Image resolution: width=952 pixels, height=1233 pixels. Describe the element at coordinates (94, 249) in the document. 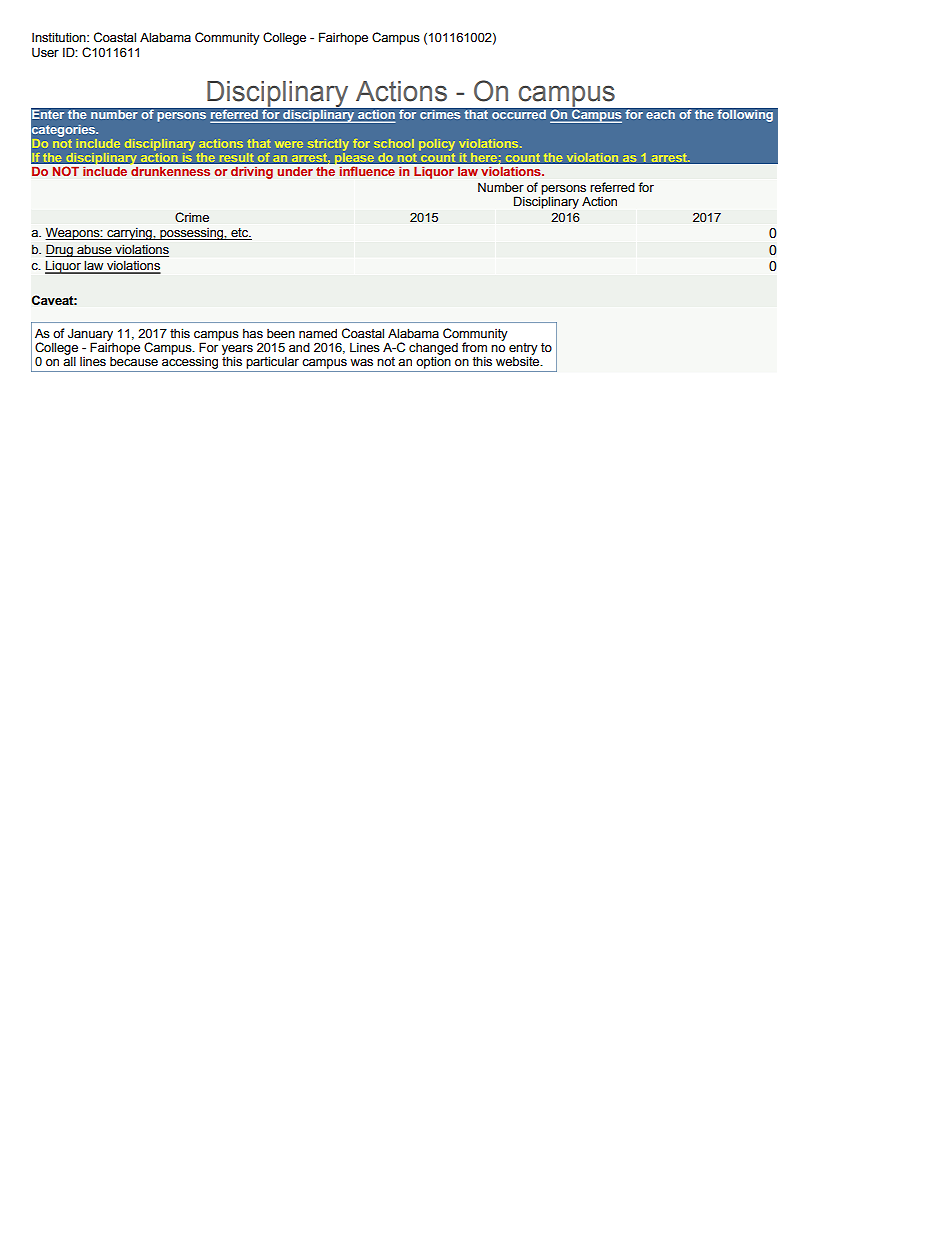

I see `abuse` at that location.
